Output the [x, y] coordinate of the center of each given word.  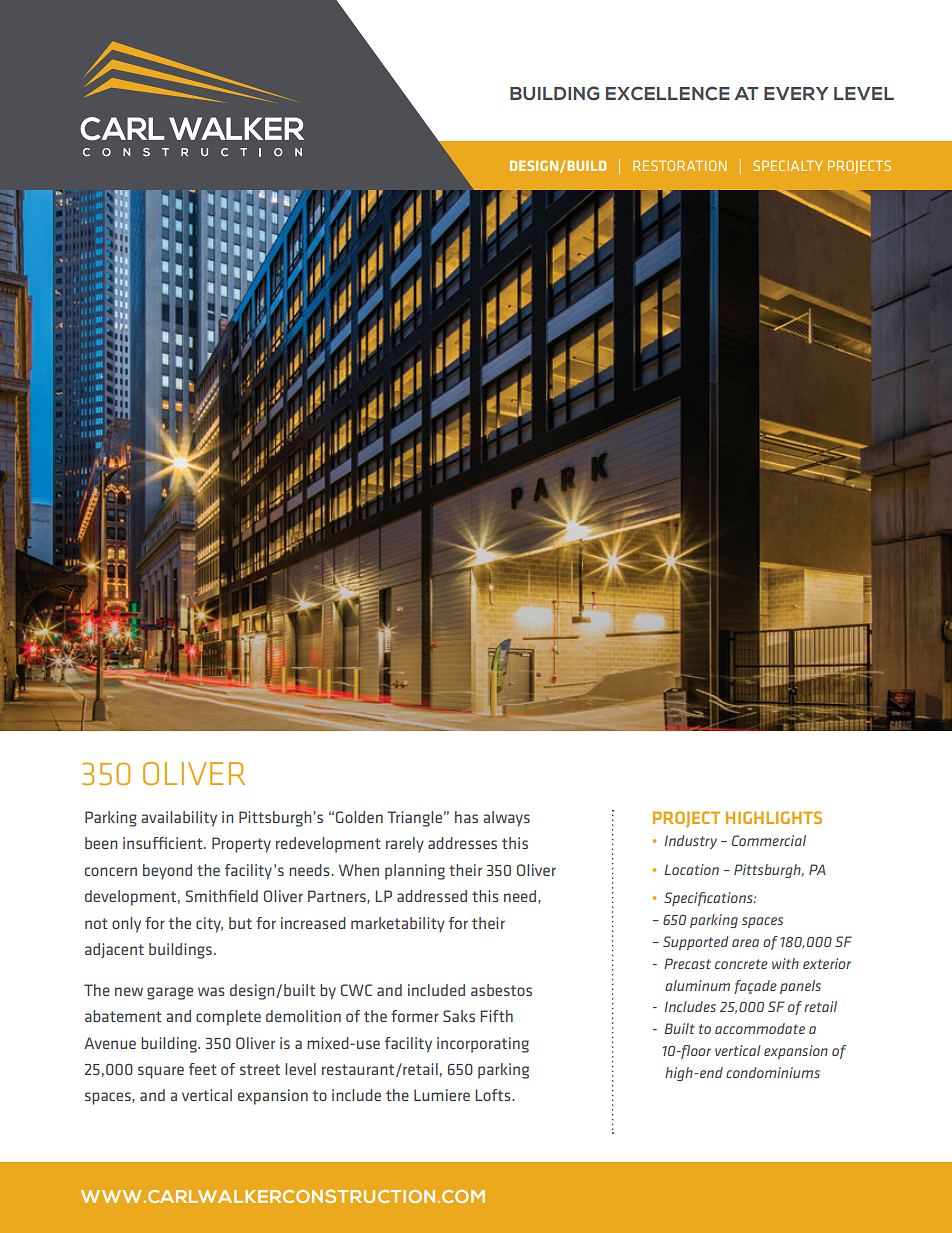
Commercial [769, 840]
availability [179, 819]
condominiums [773, 1072]
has [466, 817]
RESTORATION [679, 165]
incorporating [483, 1045]
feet [203, 1069]
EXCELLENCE [668, 93]
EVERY [796, 93]
